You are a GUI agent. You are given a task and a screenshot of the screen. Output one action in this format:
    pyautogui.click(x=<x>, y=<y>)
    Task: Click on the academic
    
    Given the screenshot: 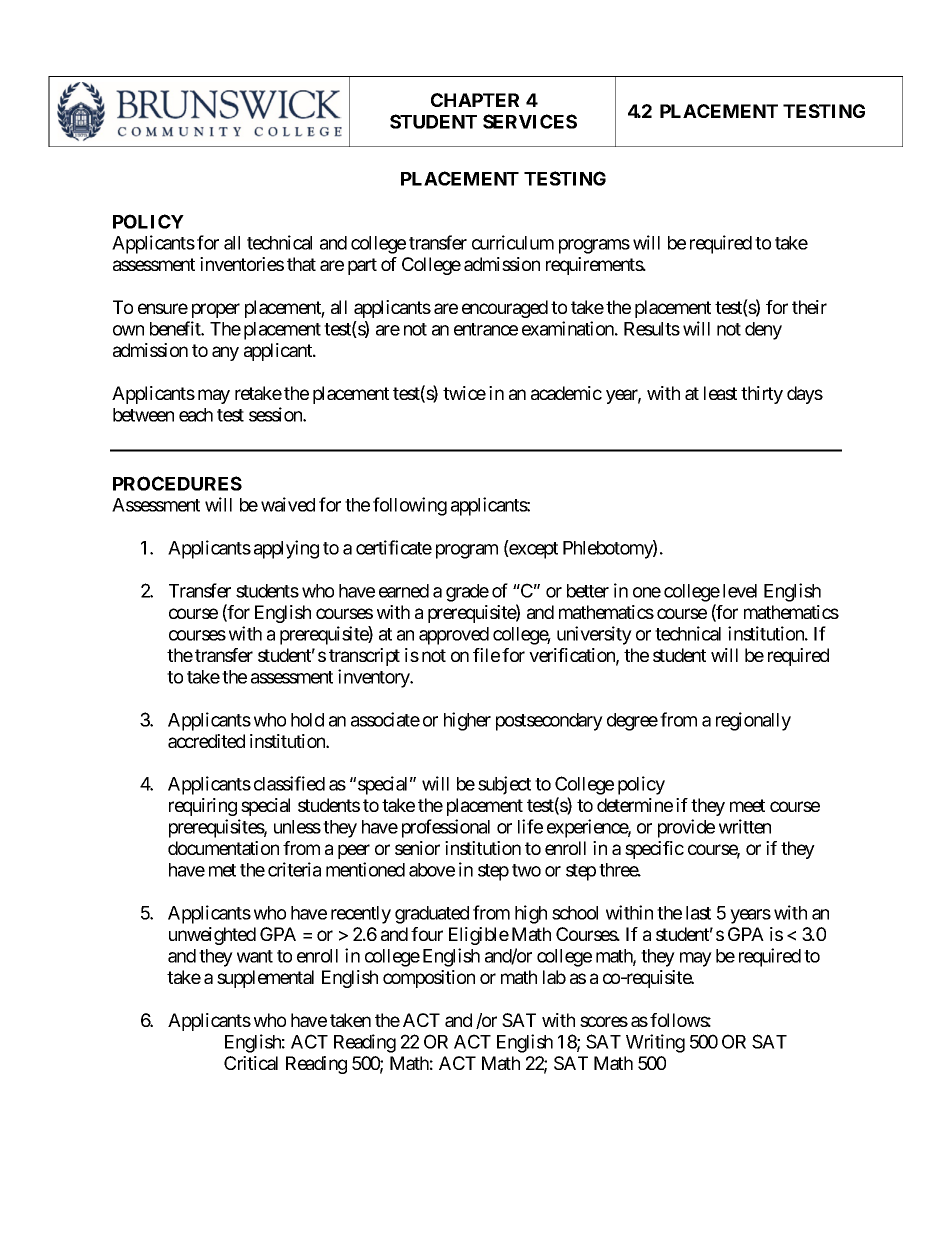 What is the action you would take?
    pyautogui.click(x=566, y=393)
